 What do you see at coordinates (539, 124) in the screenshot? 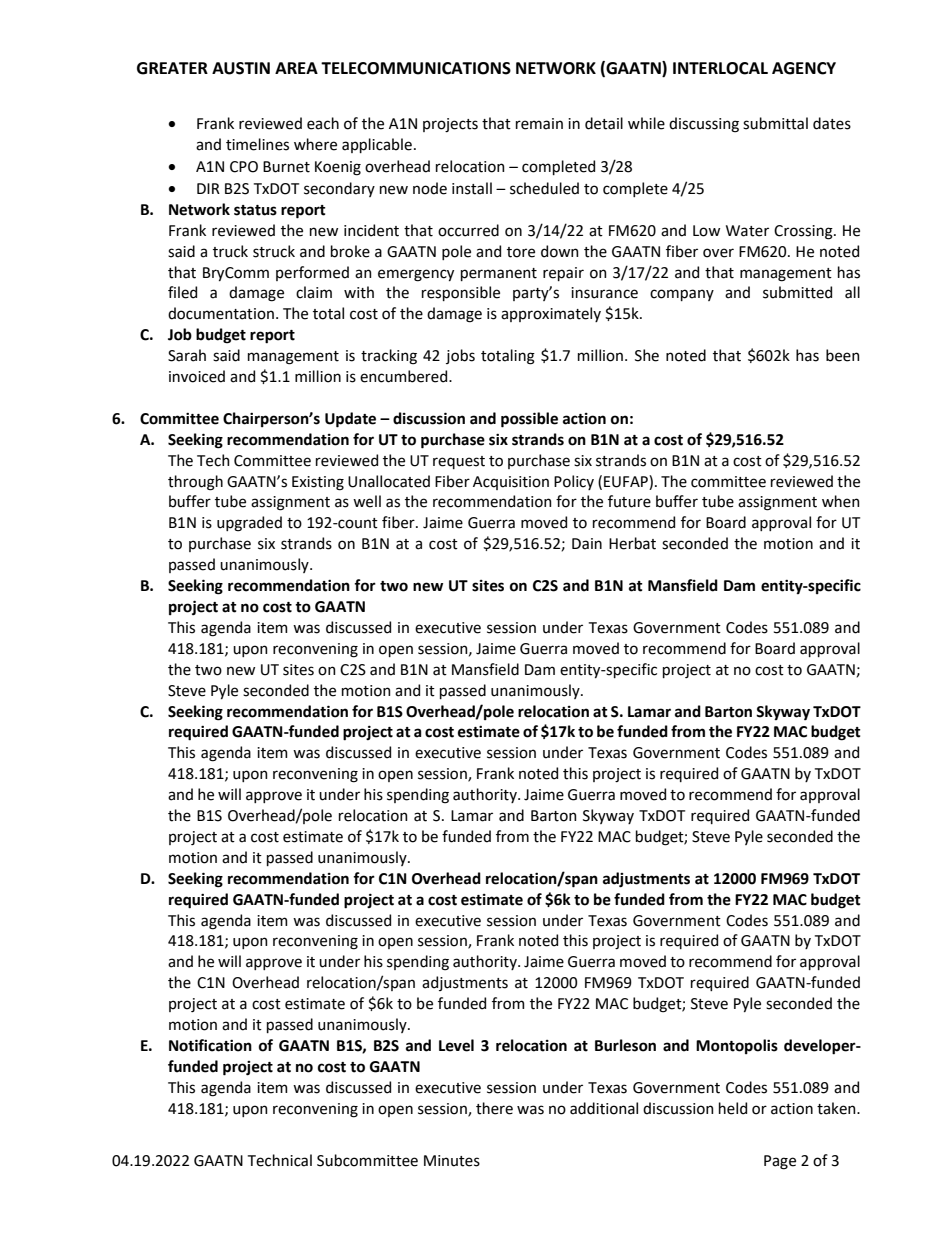
I see `remain` at bounding box center [539, 124].
